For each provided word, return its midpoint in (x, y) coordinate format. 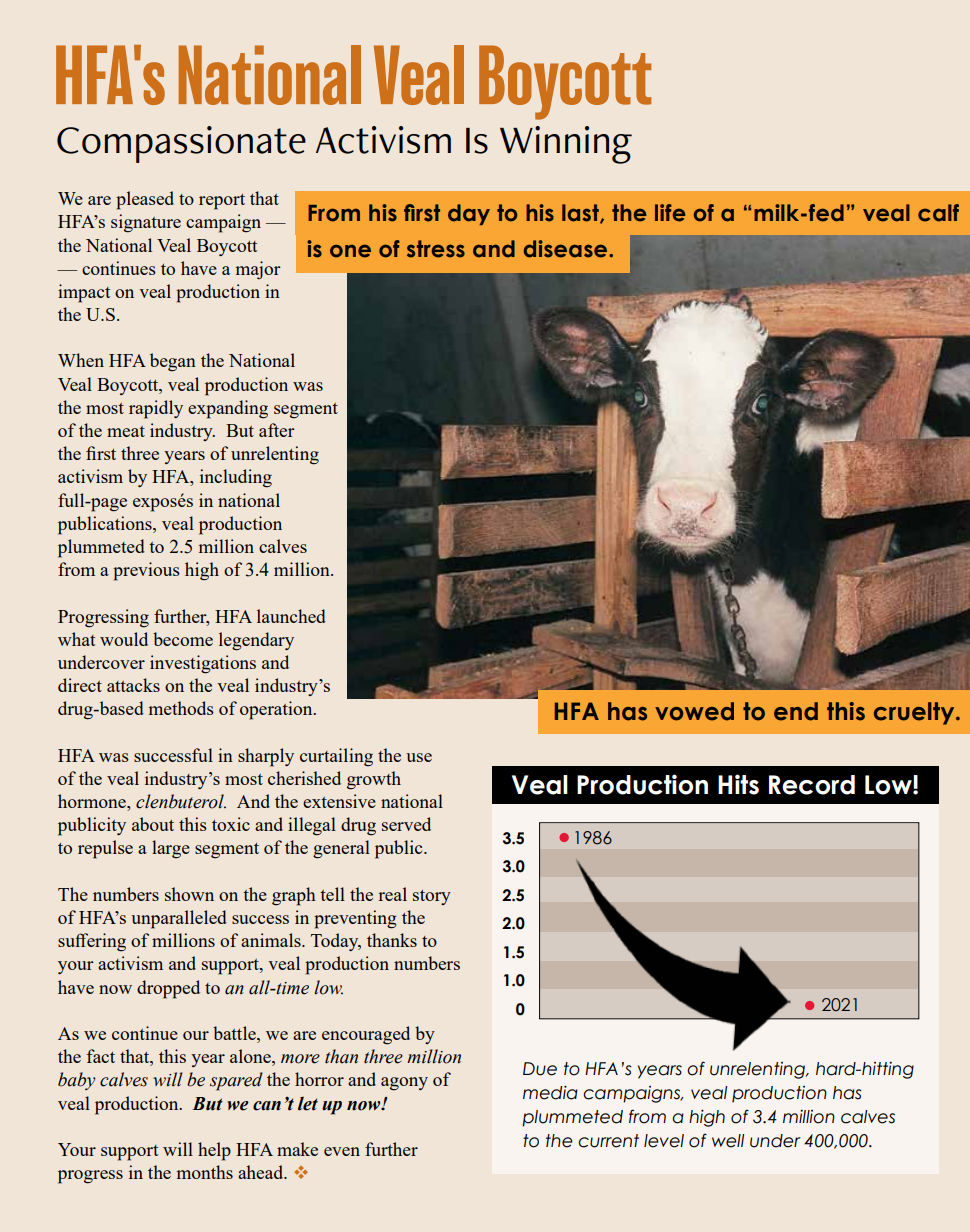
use (419, 757)
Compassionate (181, 144)
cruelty (915, 713)
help (214, 1151)
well (728, 1141)
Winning (566, 145)
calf (938, 213)
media (550, 1092)
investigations (203, 664)
